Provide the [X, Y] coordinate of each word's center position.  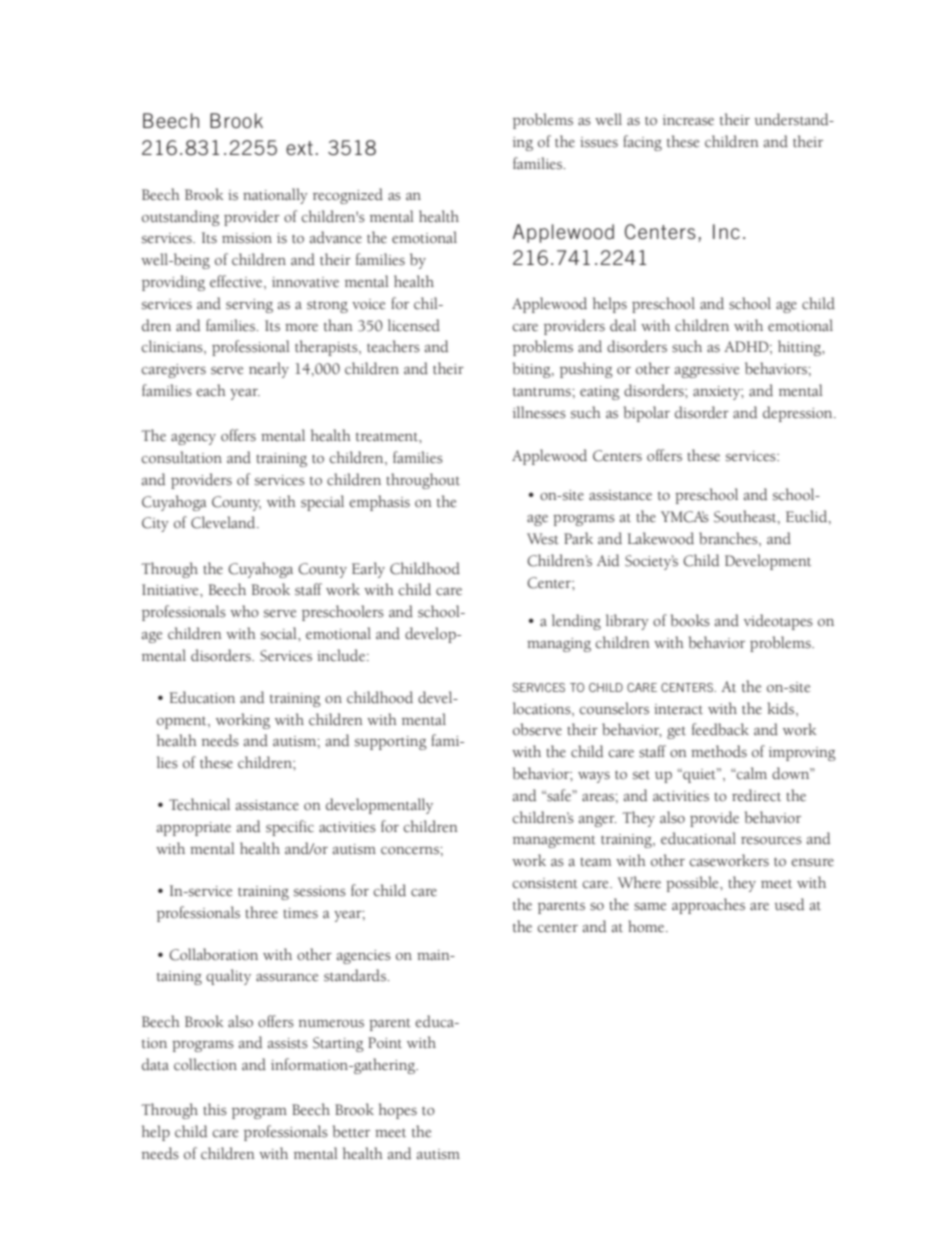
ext [299, 148]
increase [688, 120]
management [554, 842]
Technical [199, 804]
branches [729, 538]
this [215, 1109]
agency [193, 439]
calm [751, 773]
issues [599, 142]
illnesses [539, 412]
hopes [398, 1111]
